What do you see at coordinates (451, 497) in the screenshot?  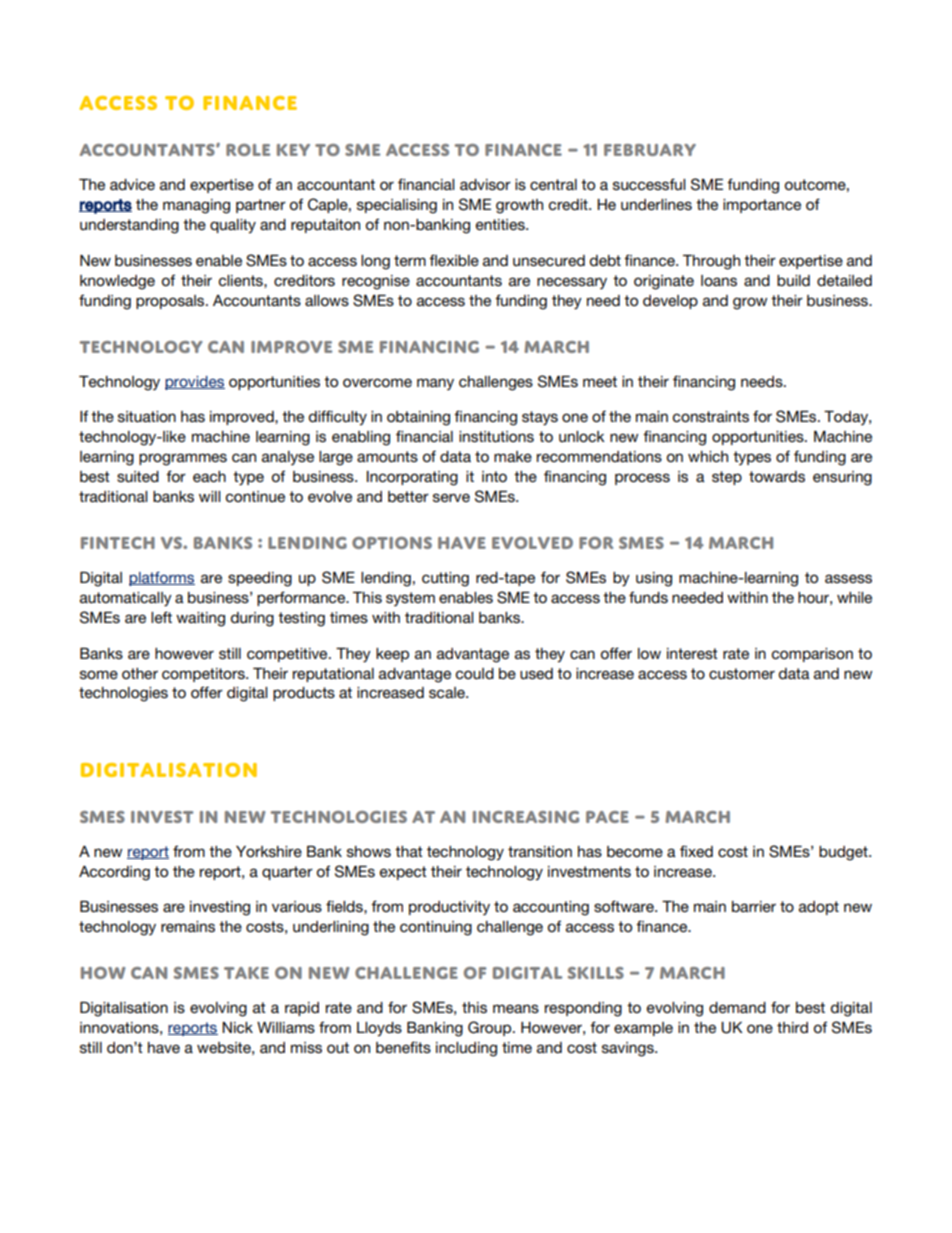 I see `serve` at bounding box center [451, 497].
